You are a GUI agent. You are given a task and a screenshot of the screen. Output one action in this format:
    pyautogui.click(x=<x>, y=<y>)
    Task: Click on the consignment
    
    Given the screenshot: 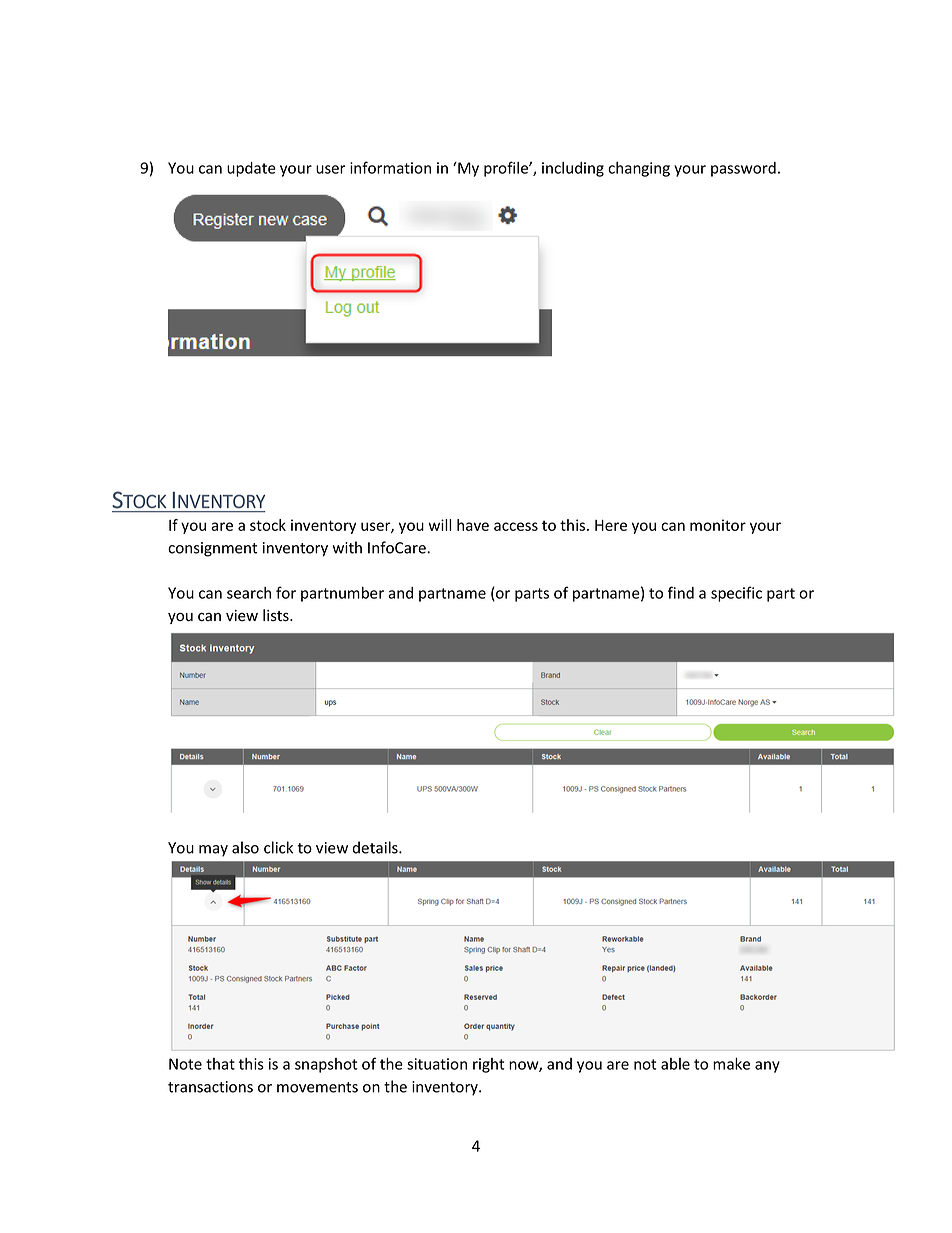 What is the action you would take?
    pyautogui.click(x=213, y=549)
